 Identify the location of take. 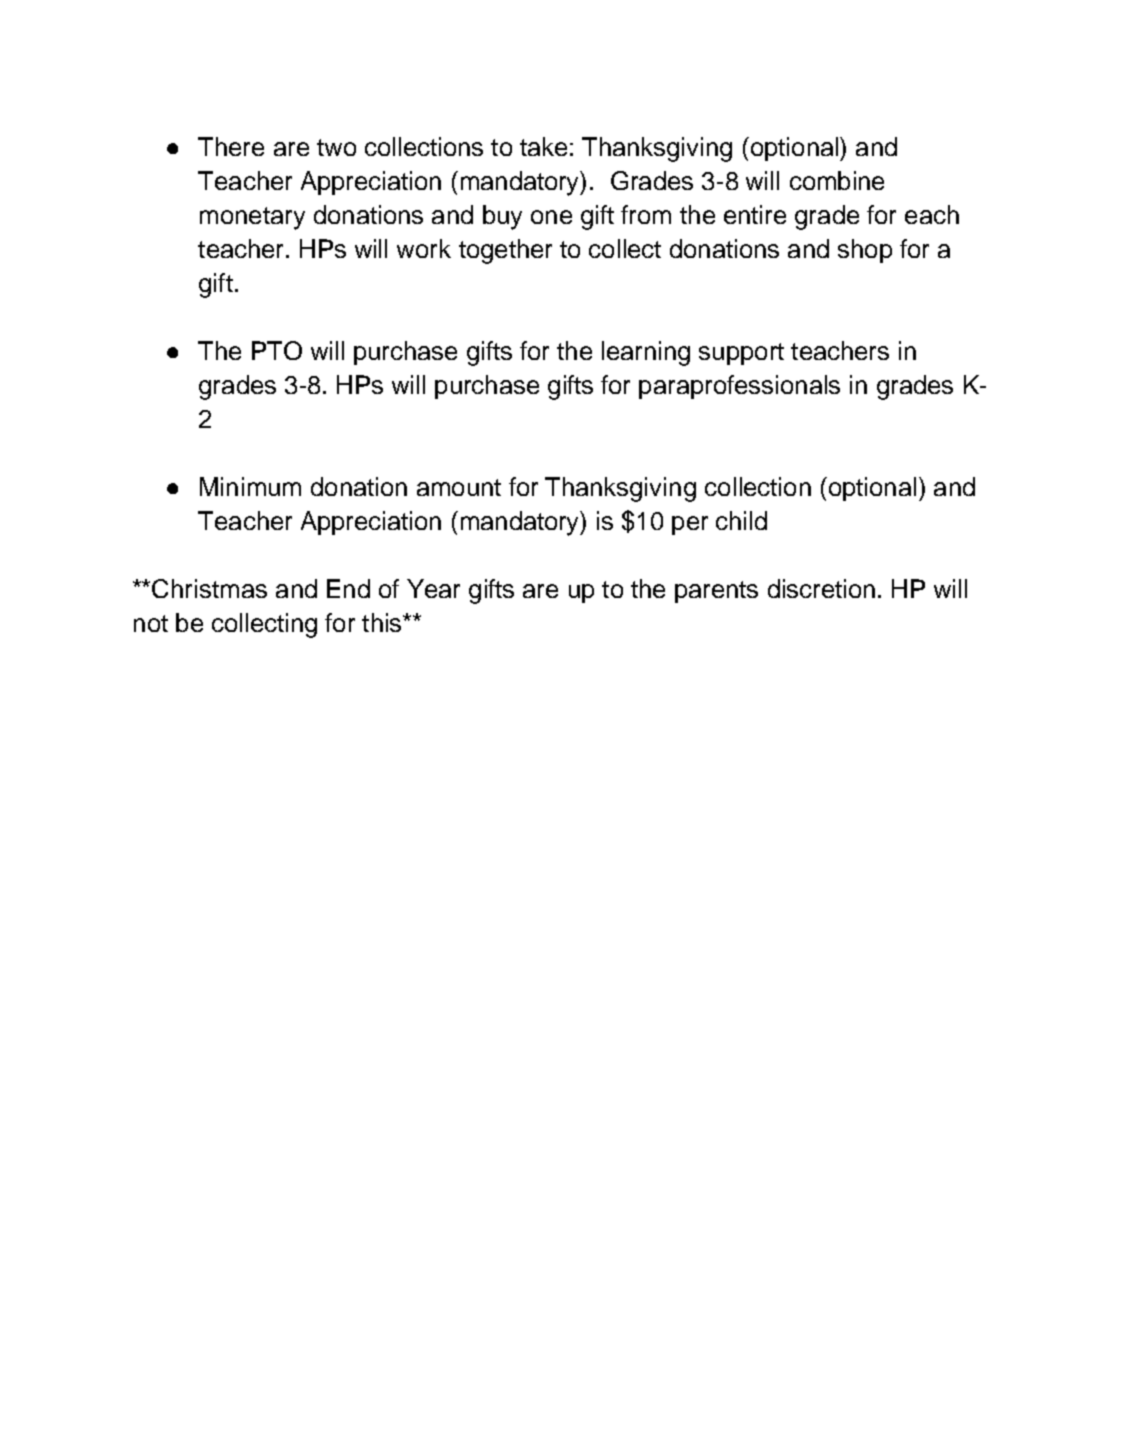
(543, 146).
